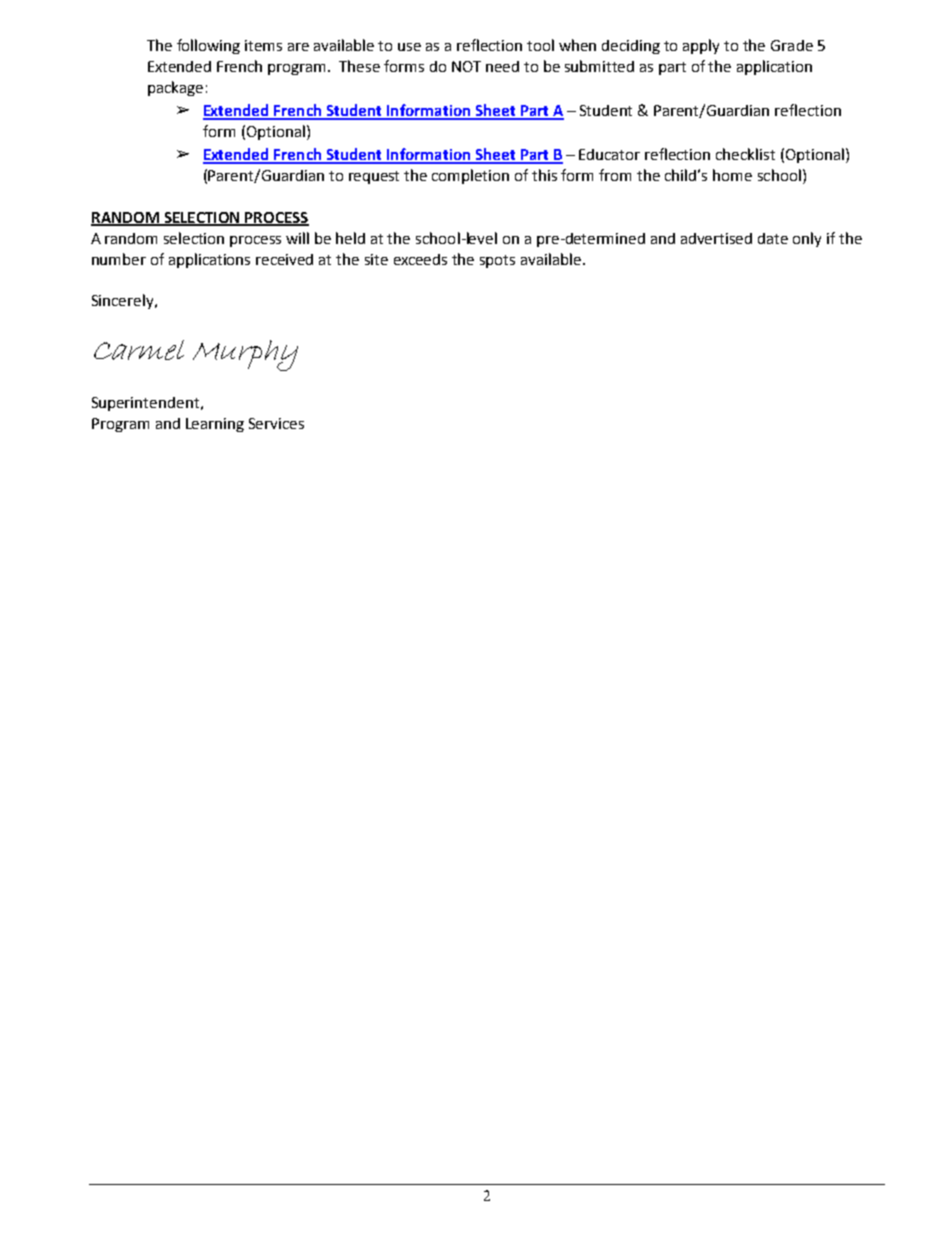 This image has height=1233, width=952. I want to click on Sincerely, so click(124, 301).
